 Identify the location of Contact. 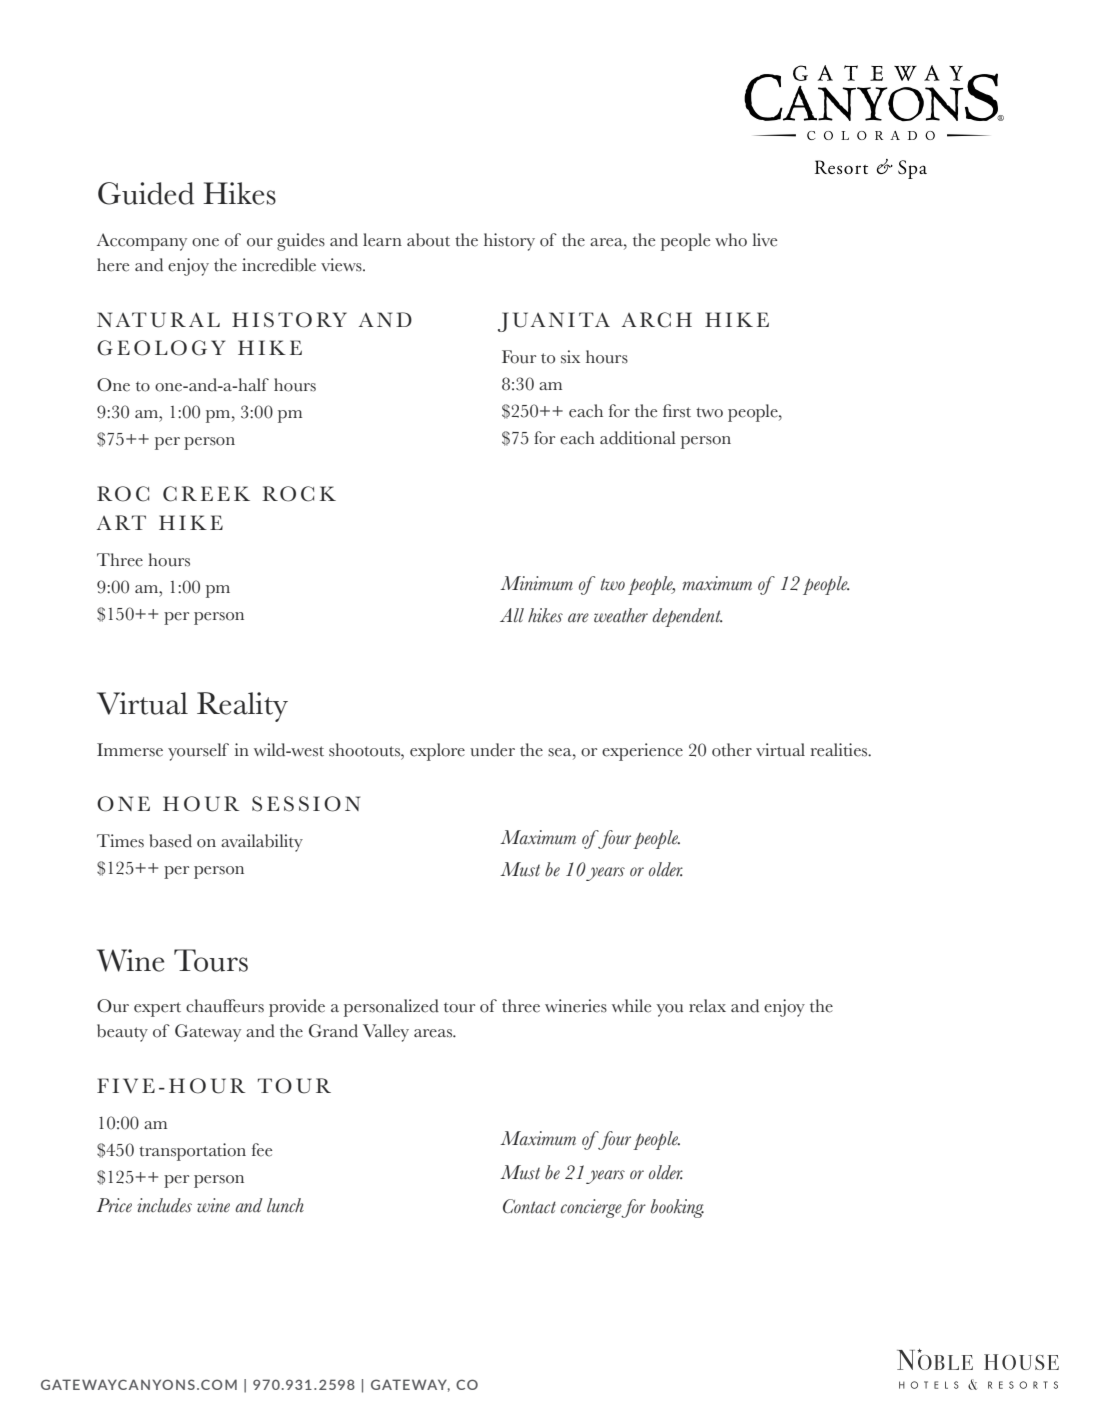
(529, 1206).
